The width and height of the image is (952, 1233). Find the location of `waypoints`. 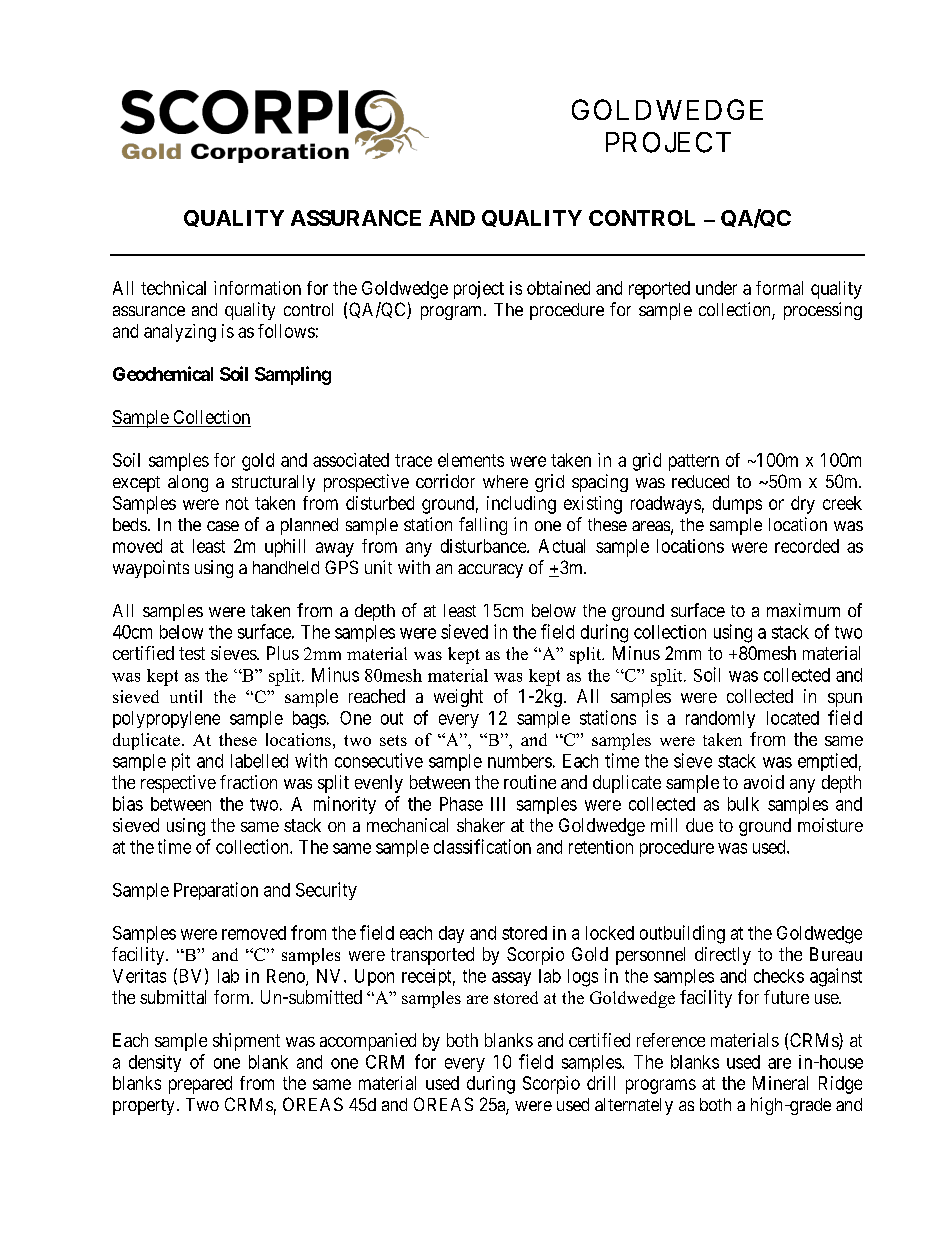

waypoints is located at coordinates (151, 569).
